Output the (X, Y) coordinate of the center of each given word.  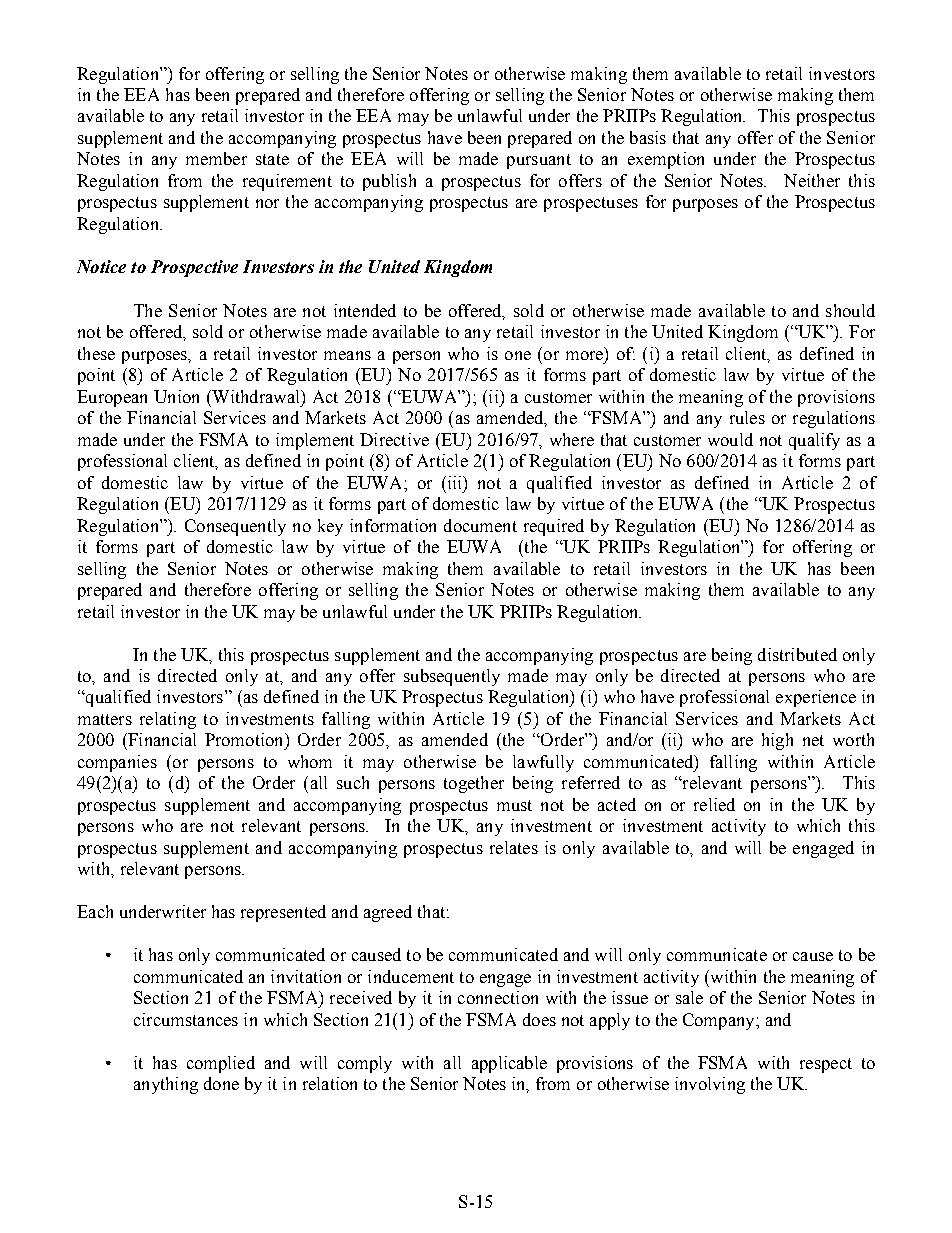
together (474, 784)
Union (176, 396)
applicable (509, 1064)
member (216, 158)
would (730, 439)
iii (454, 482)
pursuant (539, 161)
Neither (812, 180)
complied (221, 1064)
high (777, 741)
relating (168, 720)
